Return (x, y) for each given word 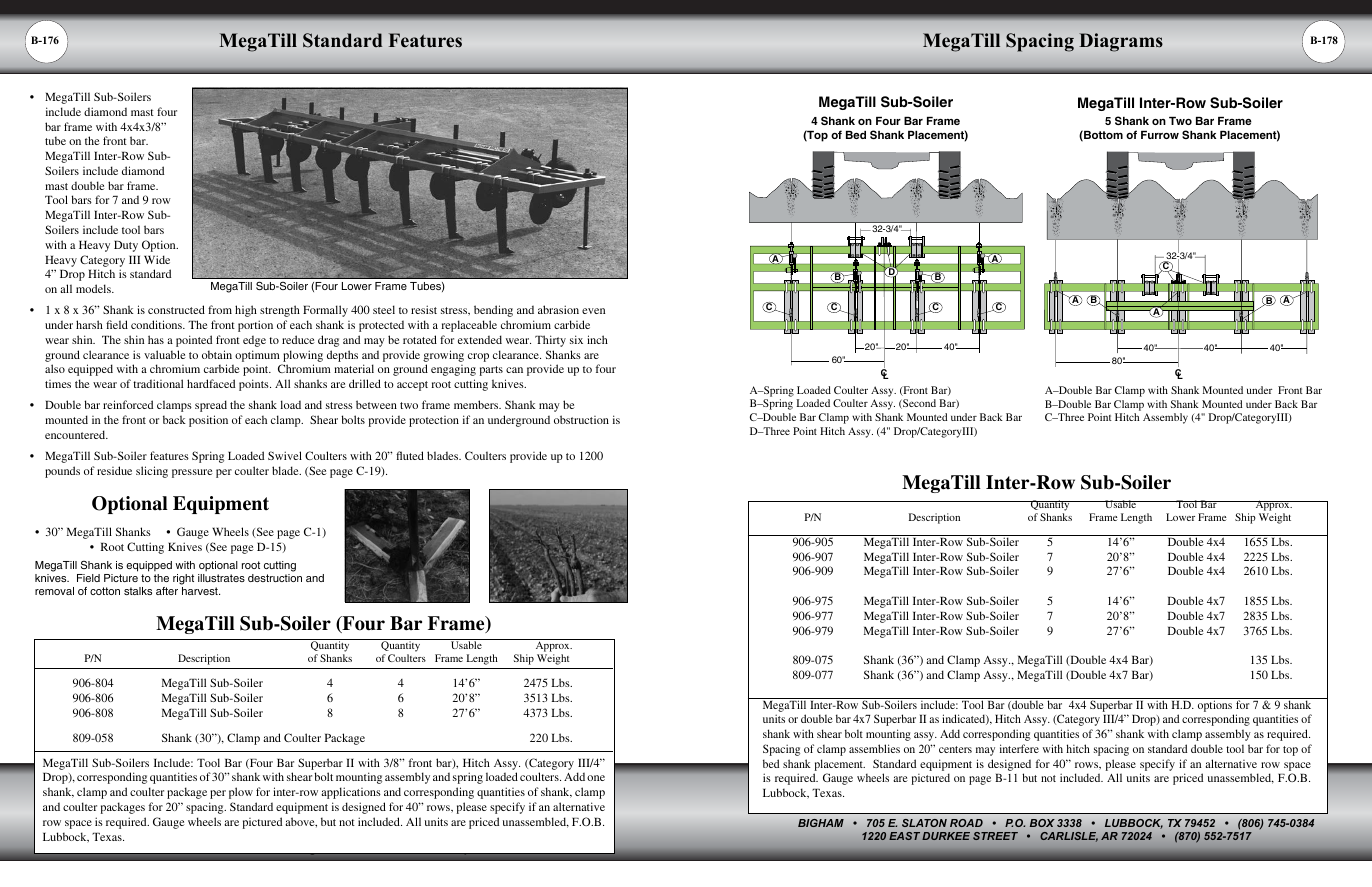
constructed (176, 309)
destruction (275, 578)
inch (597, 339)
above (301, 822)
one (596, 778)
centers (955, 749)
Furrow (1160, 135)
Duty (126, 246)
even (593, 311)
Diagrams (1121, 42)
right (183, 579)
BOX (1042, 823)
